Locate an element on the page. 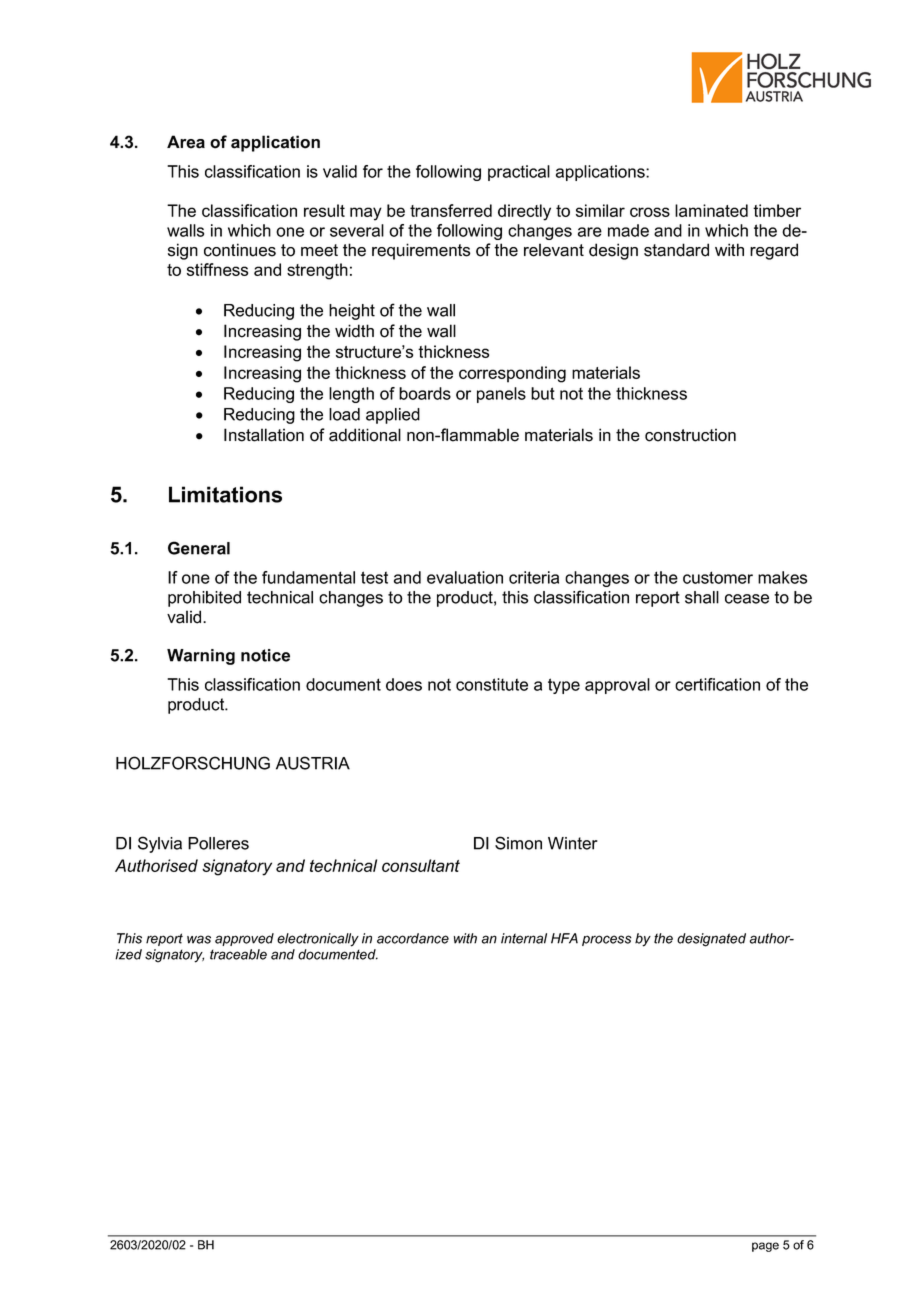 This image has height=1308, width=924. traceable is located at coordinates (238, 954).
